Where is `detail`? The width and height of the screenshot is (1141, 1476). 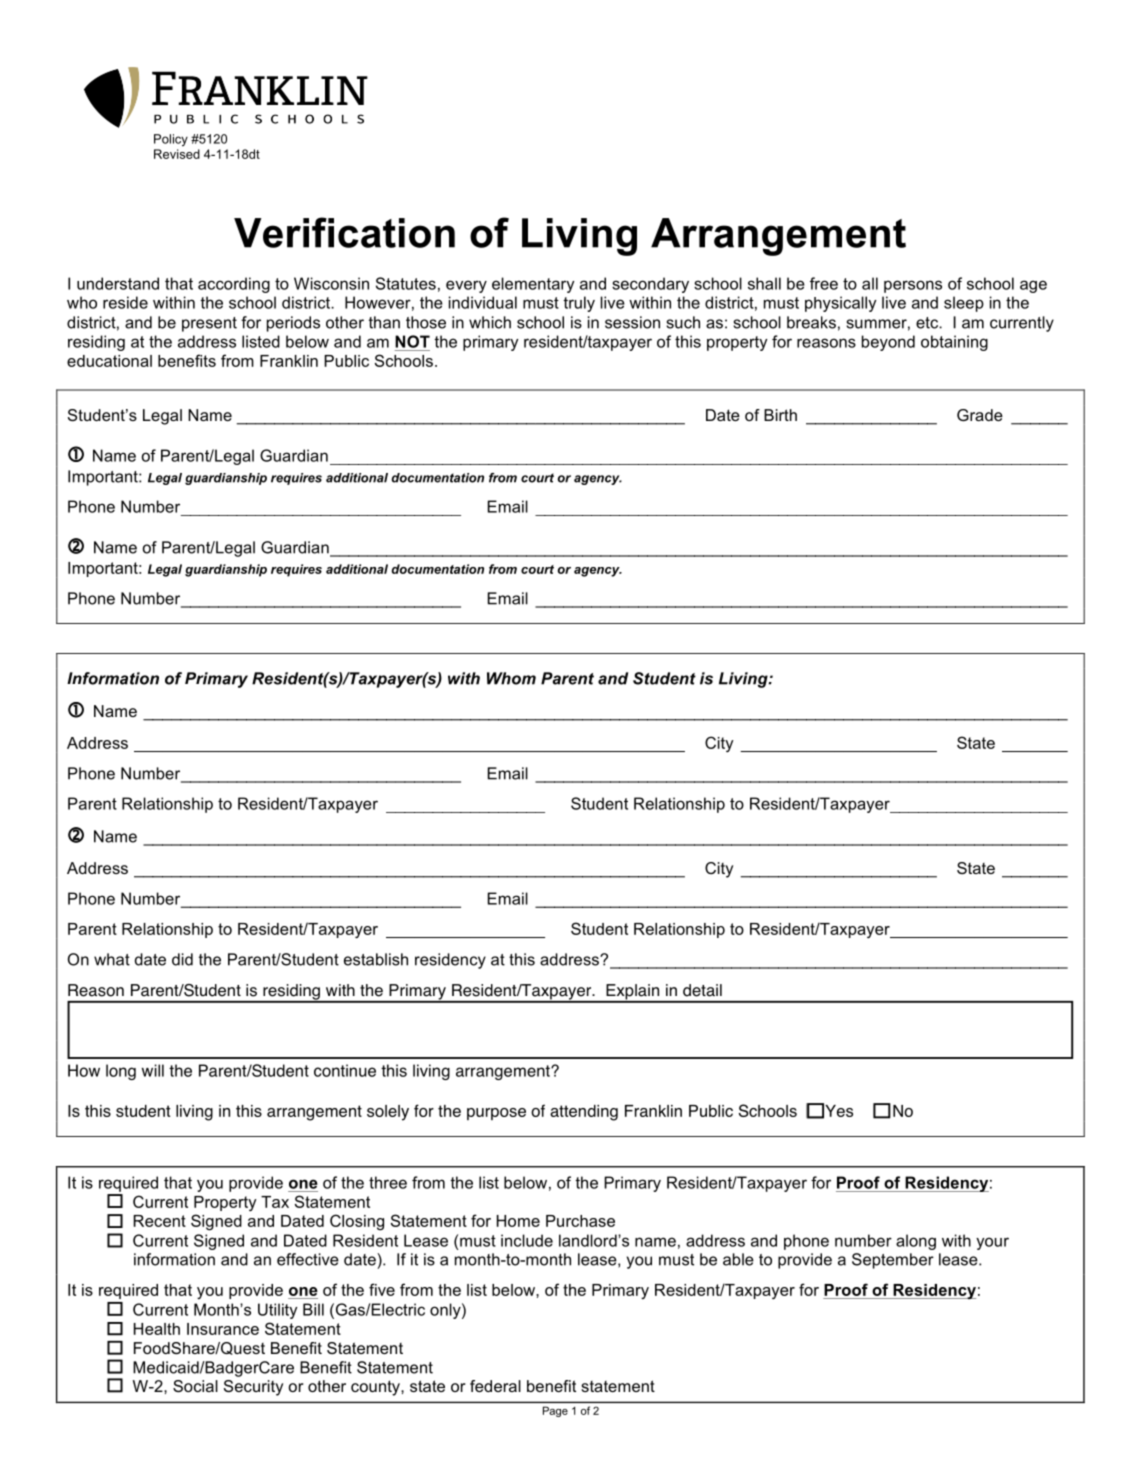 detail is located at coordinates (702, 990).
